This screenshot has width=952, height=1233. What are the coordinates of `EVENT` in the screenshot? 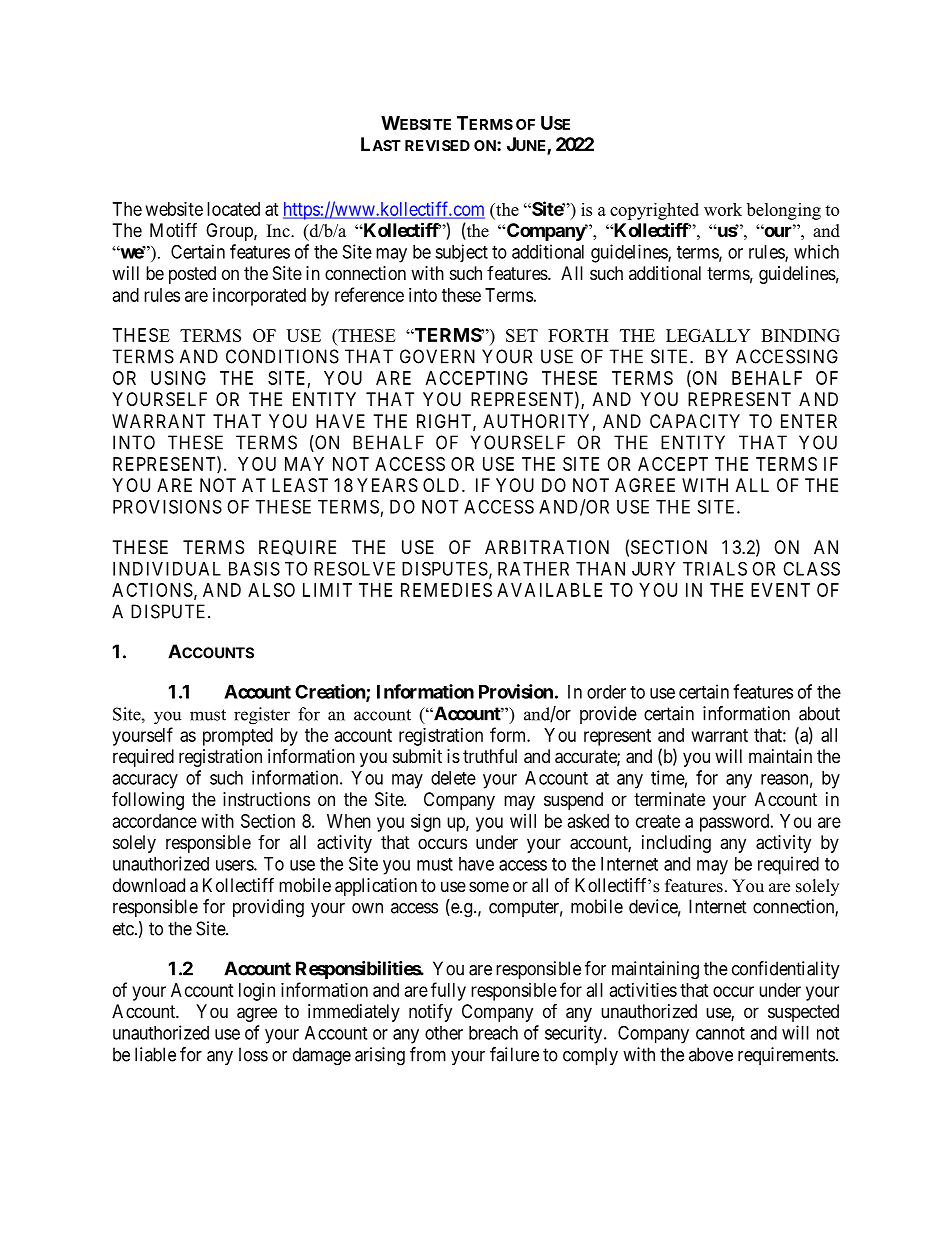 It's located at (780, 590).
